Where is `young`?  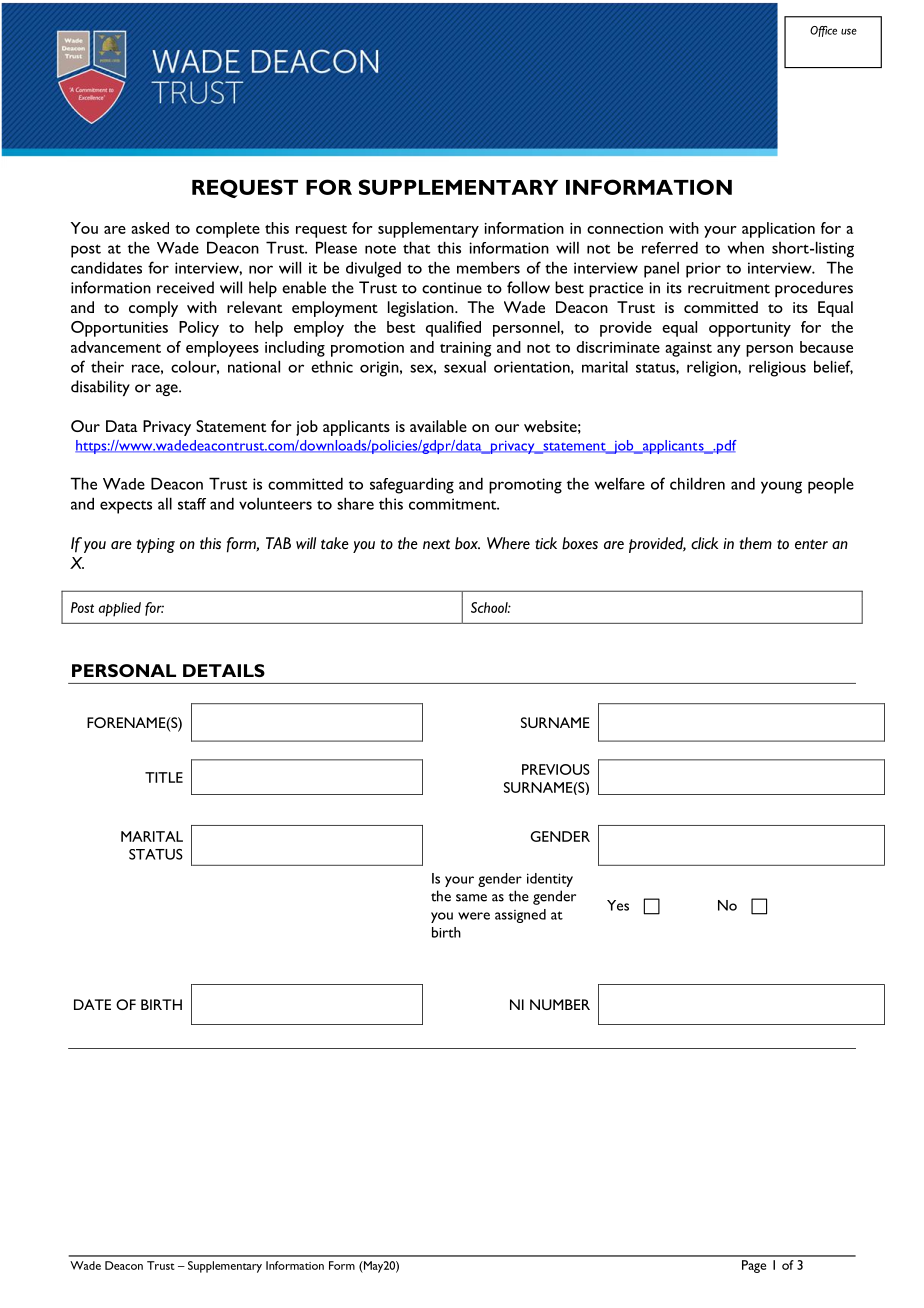
young is located at coordinates (781, 487).
